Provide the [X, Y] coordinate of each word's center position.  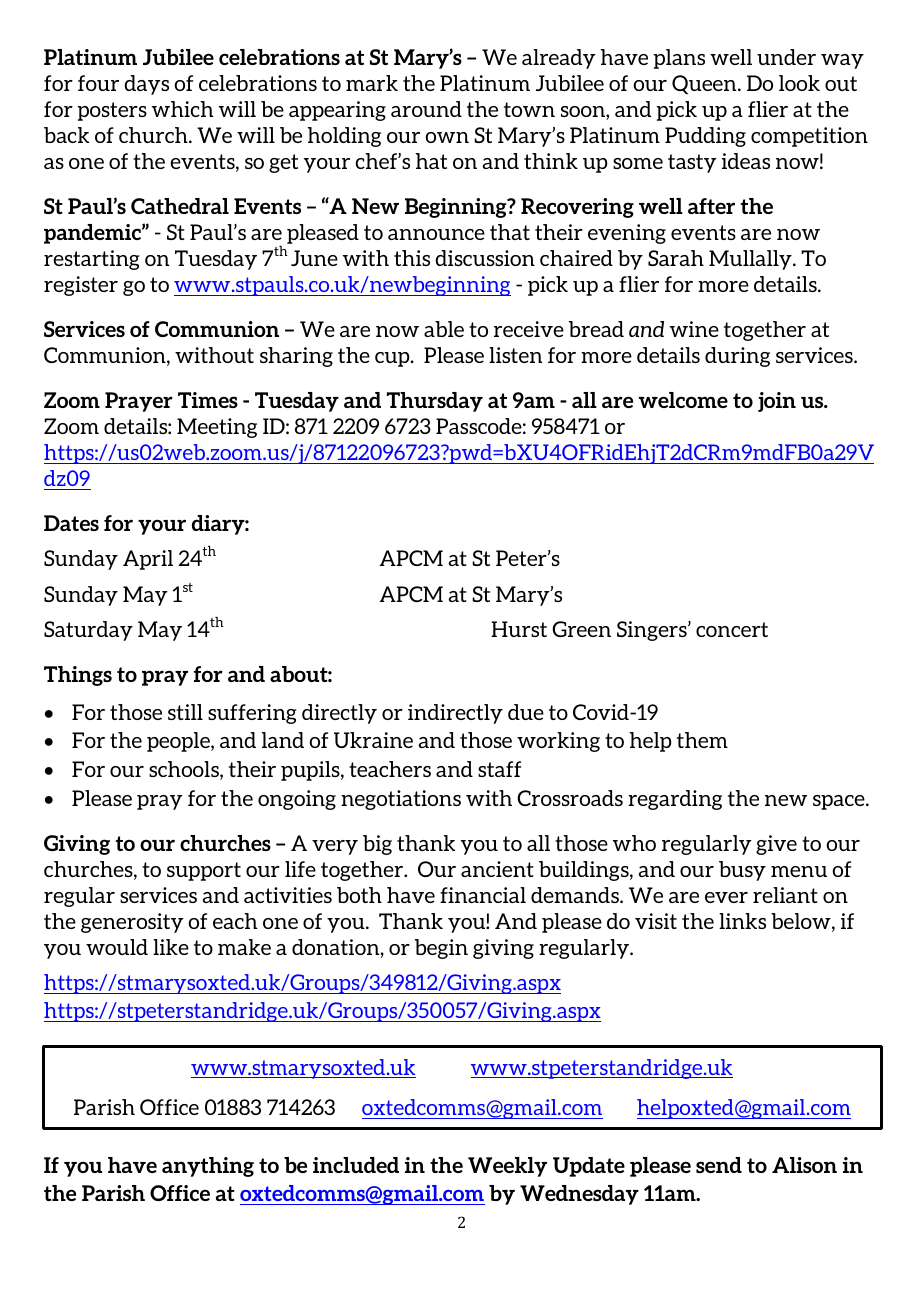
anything [208, 1167]
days [146, 85]
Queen [705, 85]
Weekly [507, 1167]
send [719, 1165]
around [426, 109]
